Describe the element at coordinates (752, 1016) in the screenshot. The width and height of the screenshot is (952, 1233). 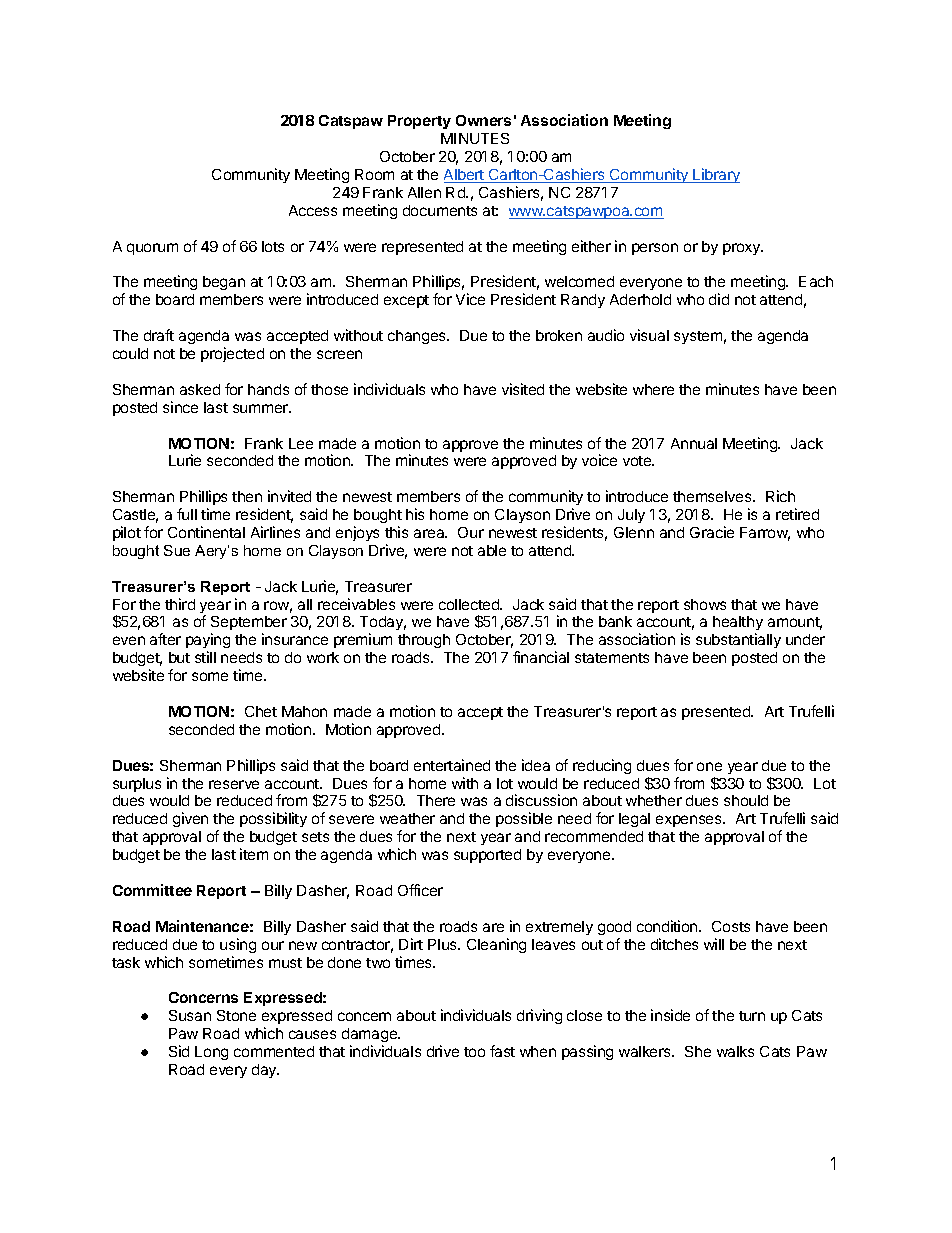
I see `turn` at that location.
